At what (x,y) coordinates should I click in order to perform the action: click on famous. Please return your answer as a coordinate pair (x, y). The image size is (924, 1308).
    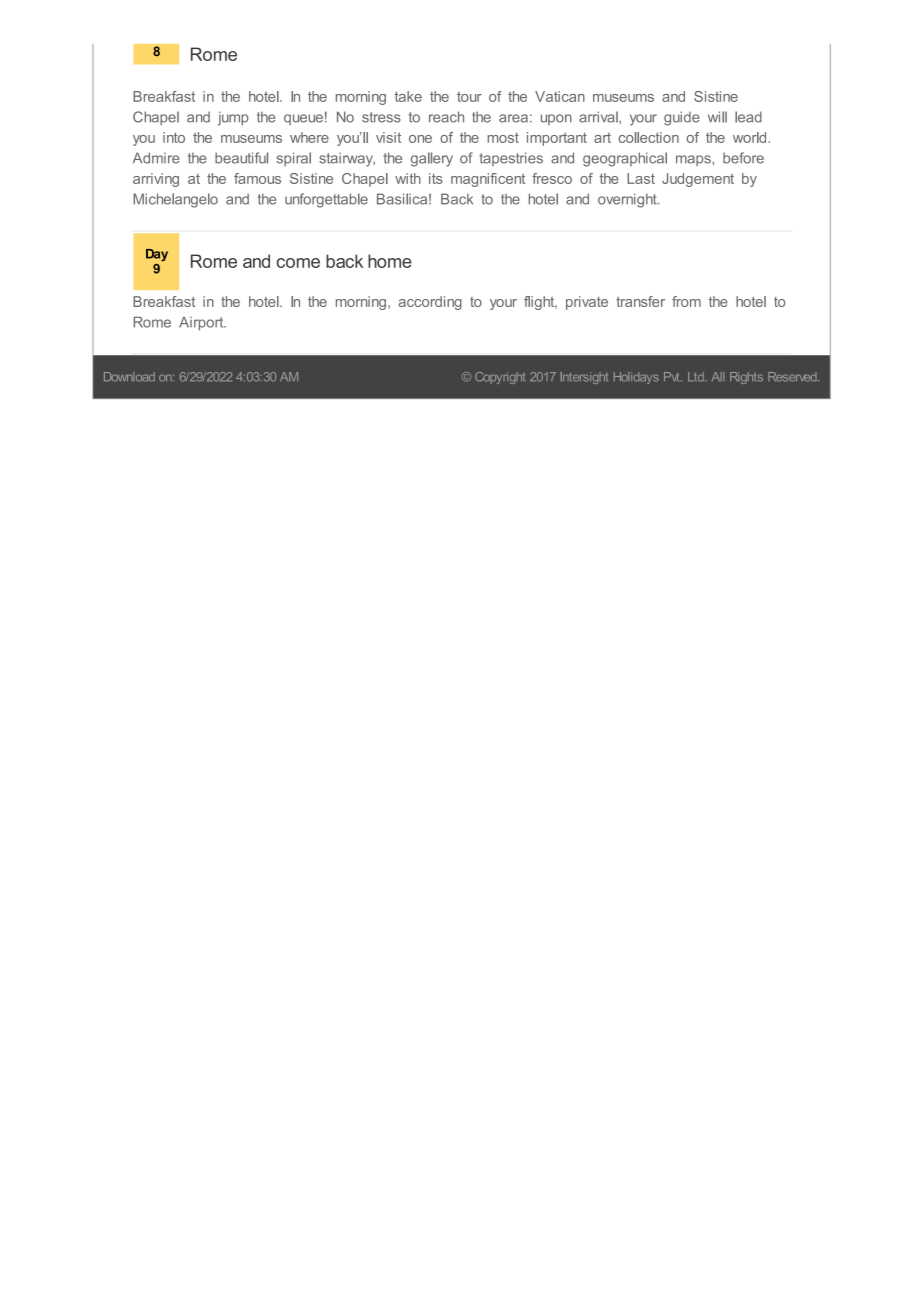
    Looking at the image, I should click on (257, 178).
